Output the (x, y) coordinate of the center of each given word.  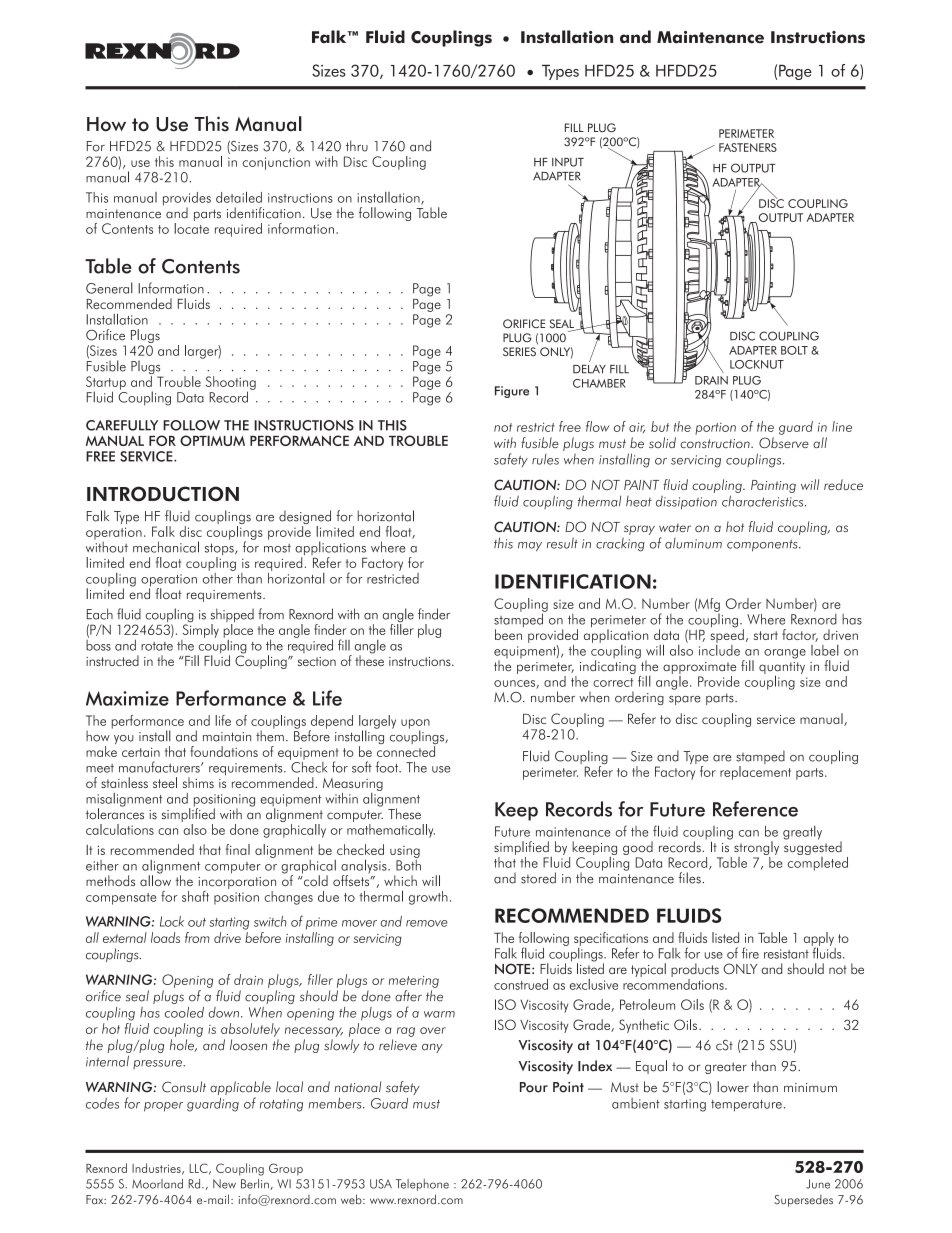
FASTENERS (748, 147)
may (530, 547)
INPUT (568, 162)
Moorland (157, 1184)
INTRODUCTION (163, 494)
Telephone (422, 1185)
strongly (756, 848)
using (405, 852)
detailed (239, 197)
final (238, 849)
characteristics (764, 501)
